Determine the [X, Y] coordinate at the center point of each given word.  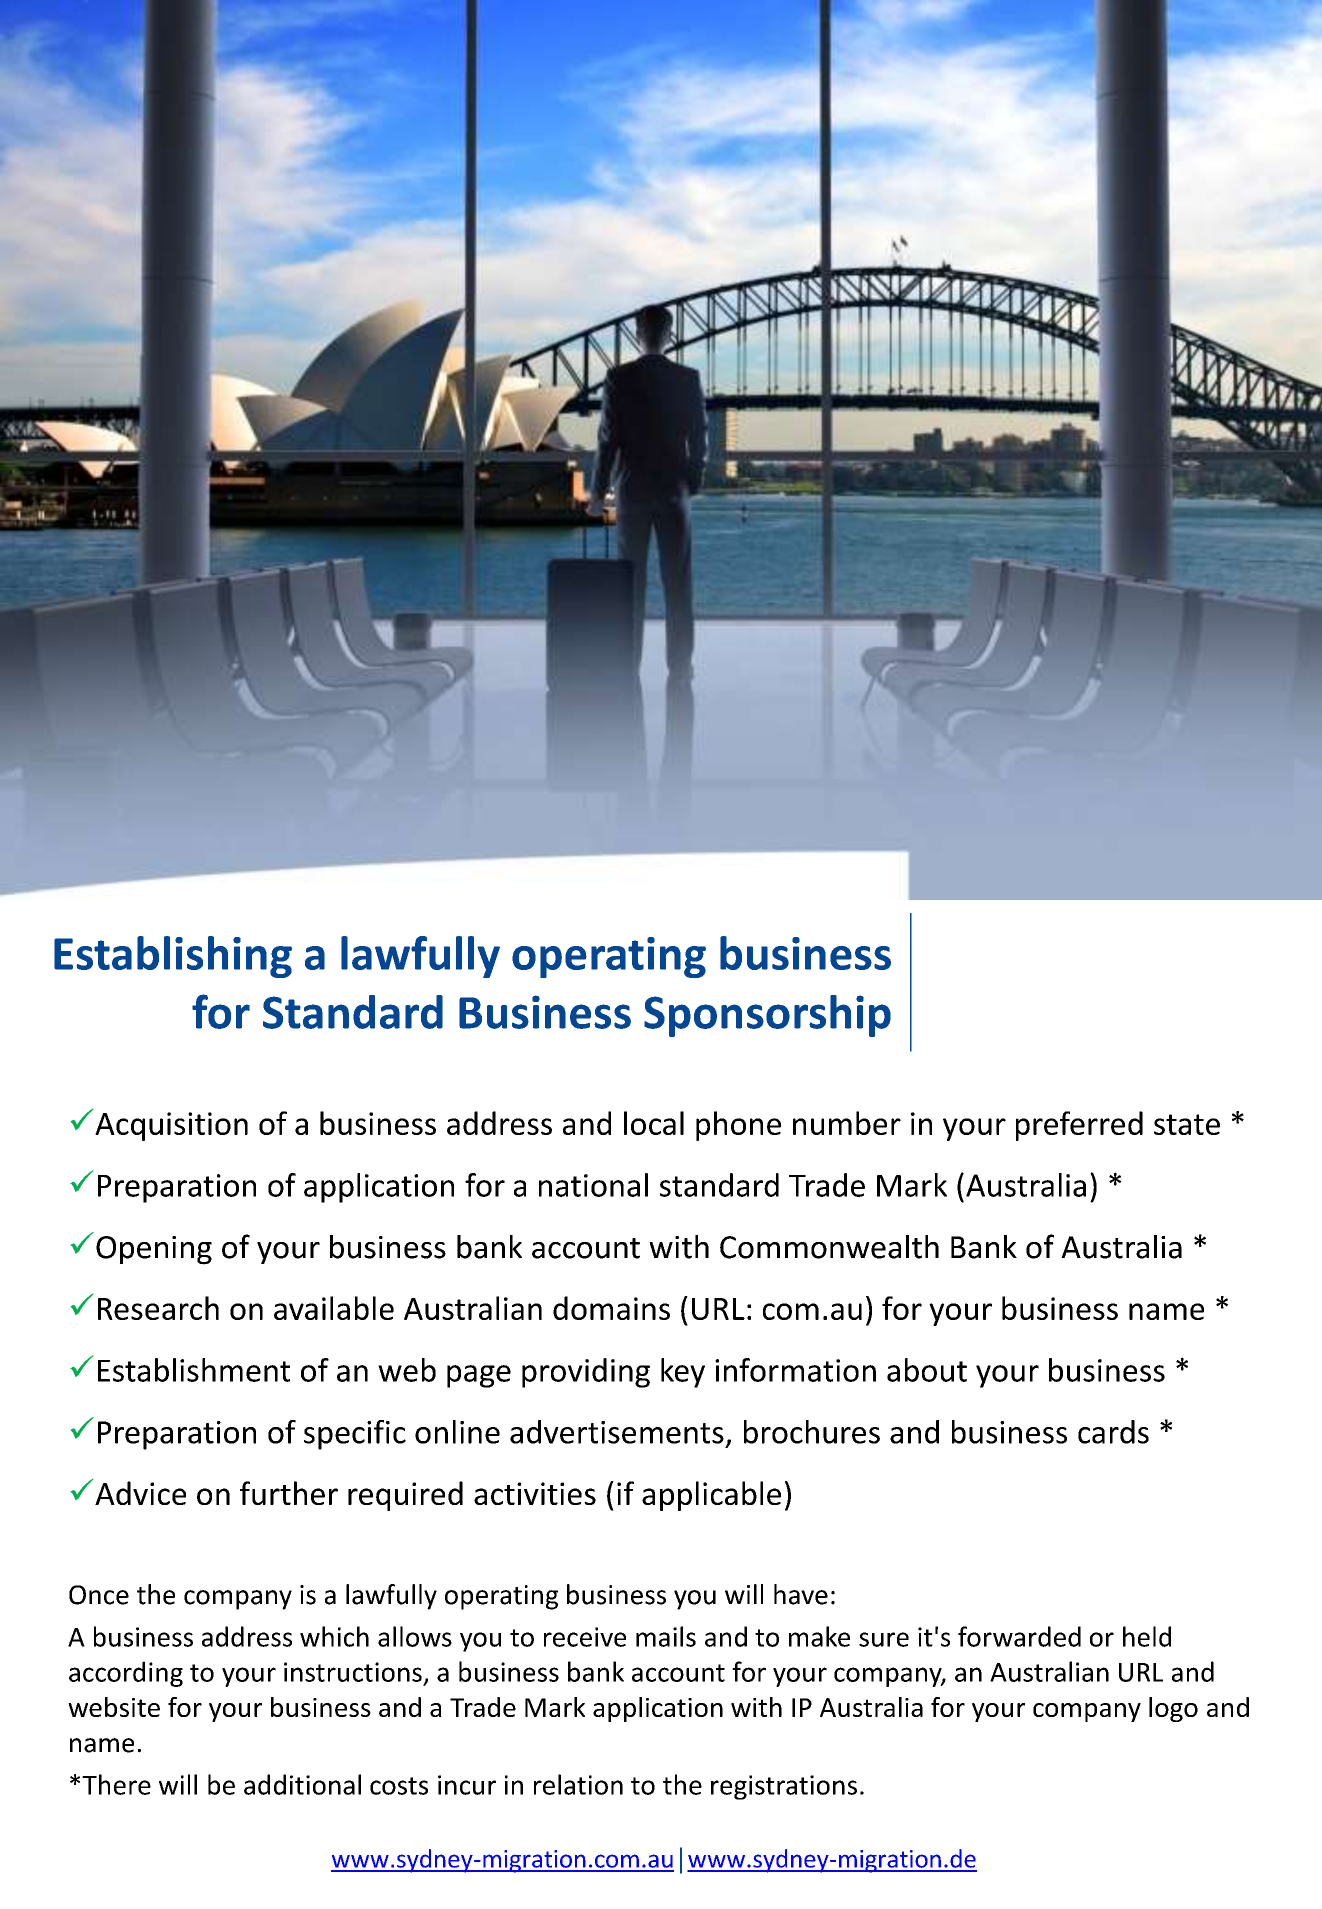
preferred [1079, 1126]
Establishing [173, 957]
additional [302, 1784]
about [927, 1370]
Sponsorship [767, 1016]
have [801, 1594]
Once [99, 1595]
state [1187, 1124]
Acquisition [171, 1126]
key [683, 1373]
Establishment [194, 1370]
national [593, 1185]
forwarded [1019, 1636]
